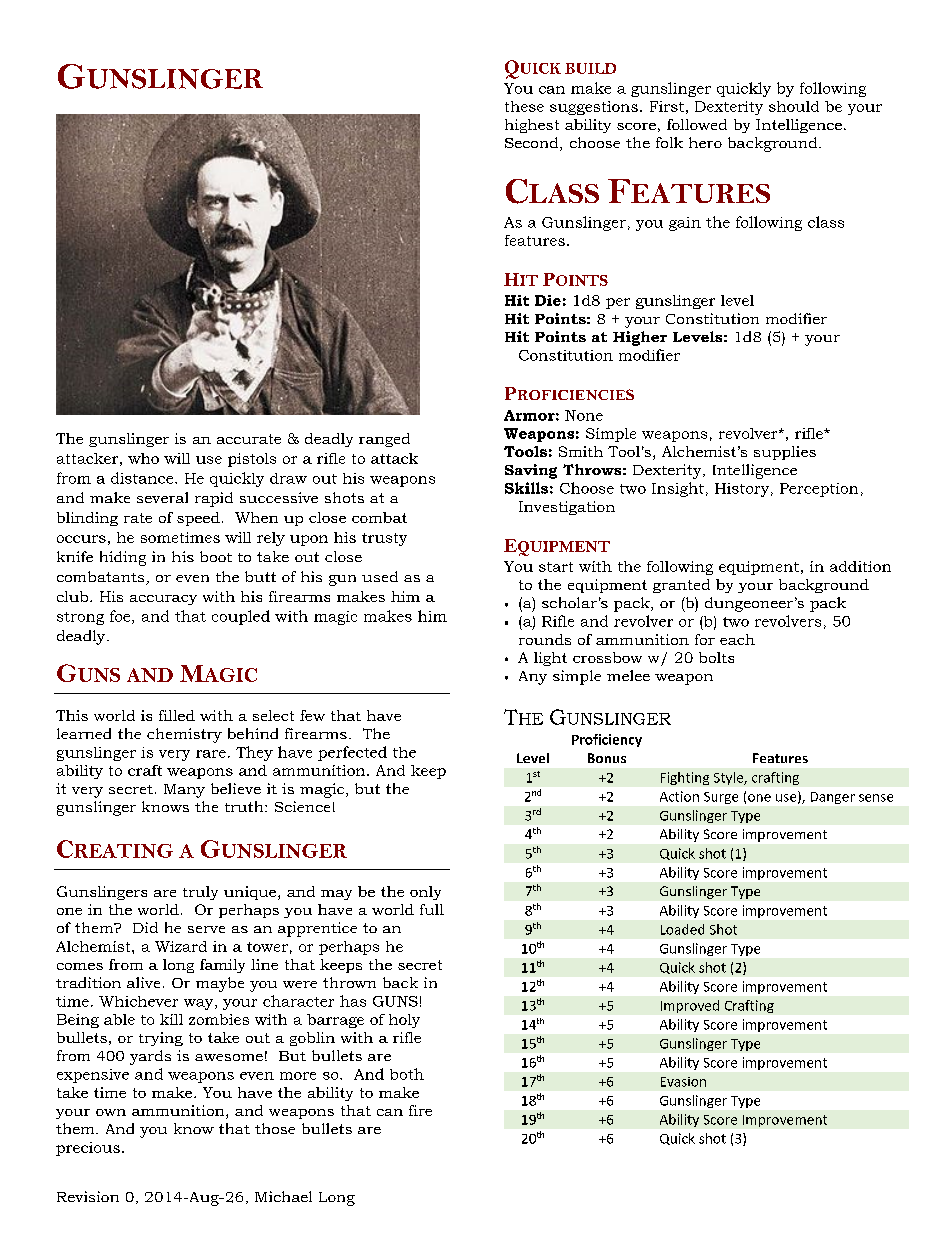 This image has height=1233, width=952. Describe the element at coordinates (794, 106) in the image. I see `should` at that location.
